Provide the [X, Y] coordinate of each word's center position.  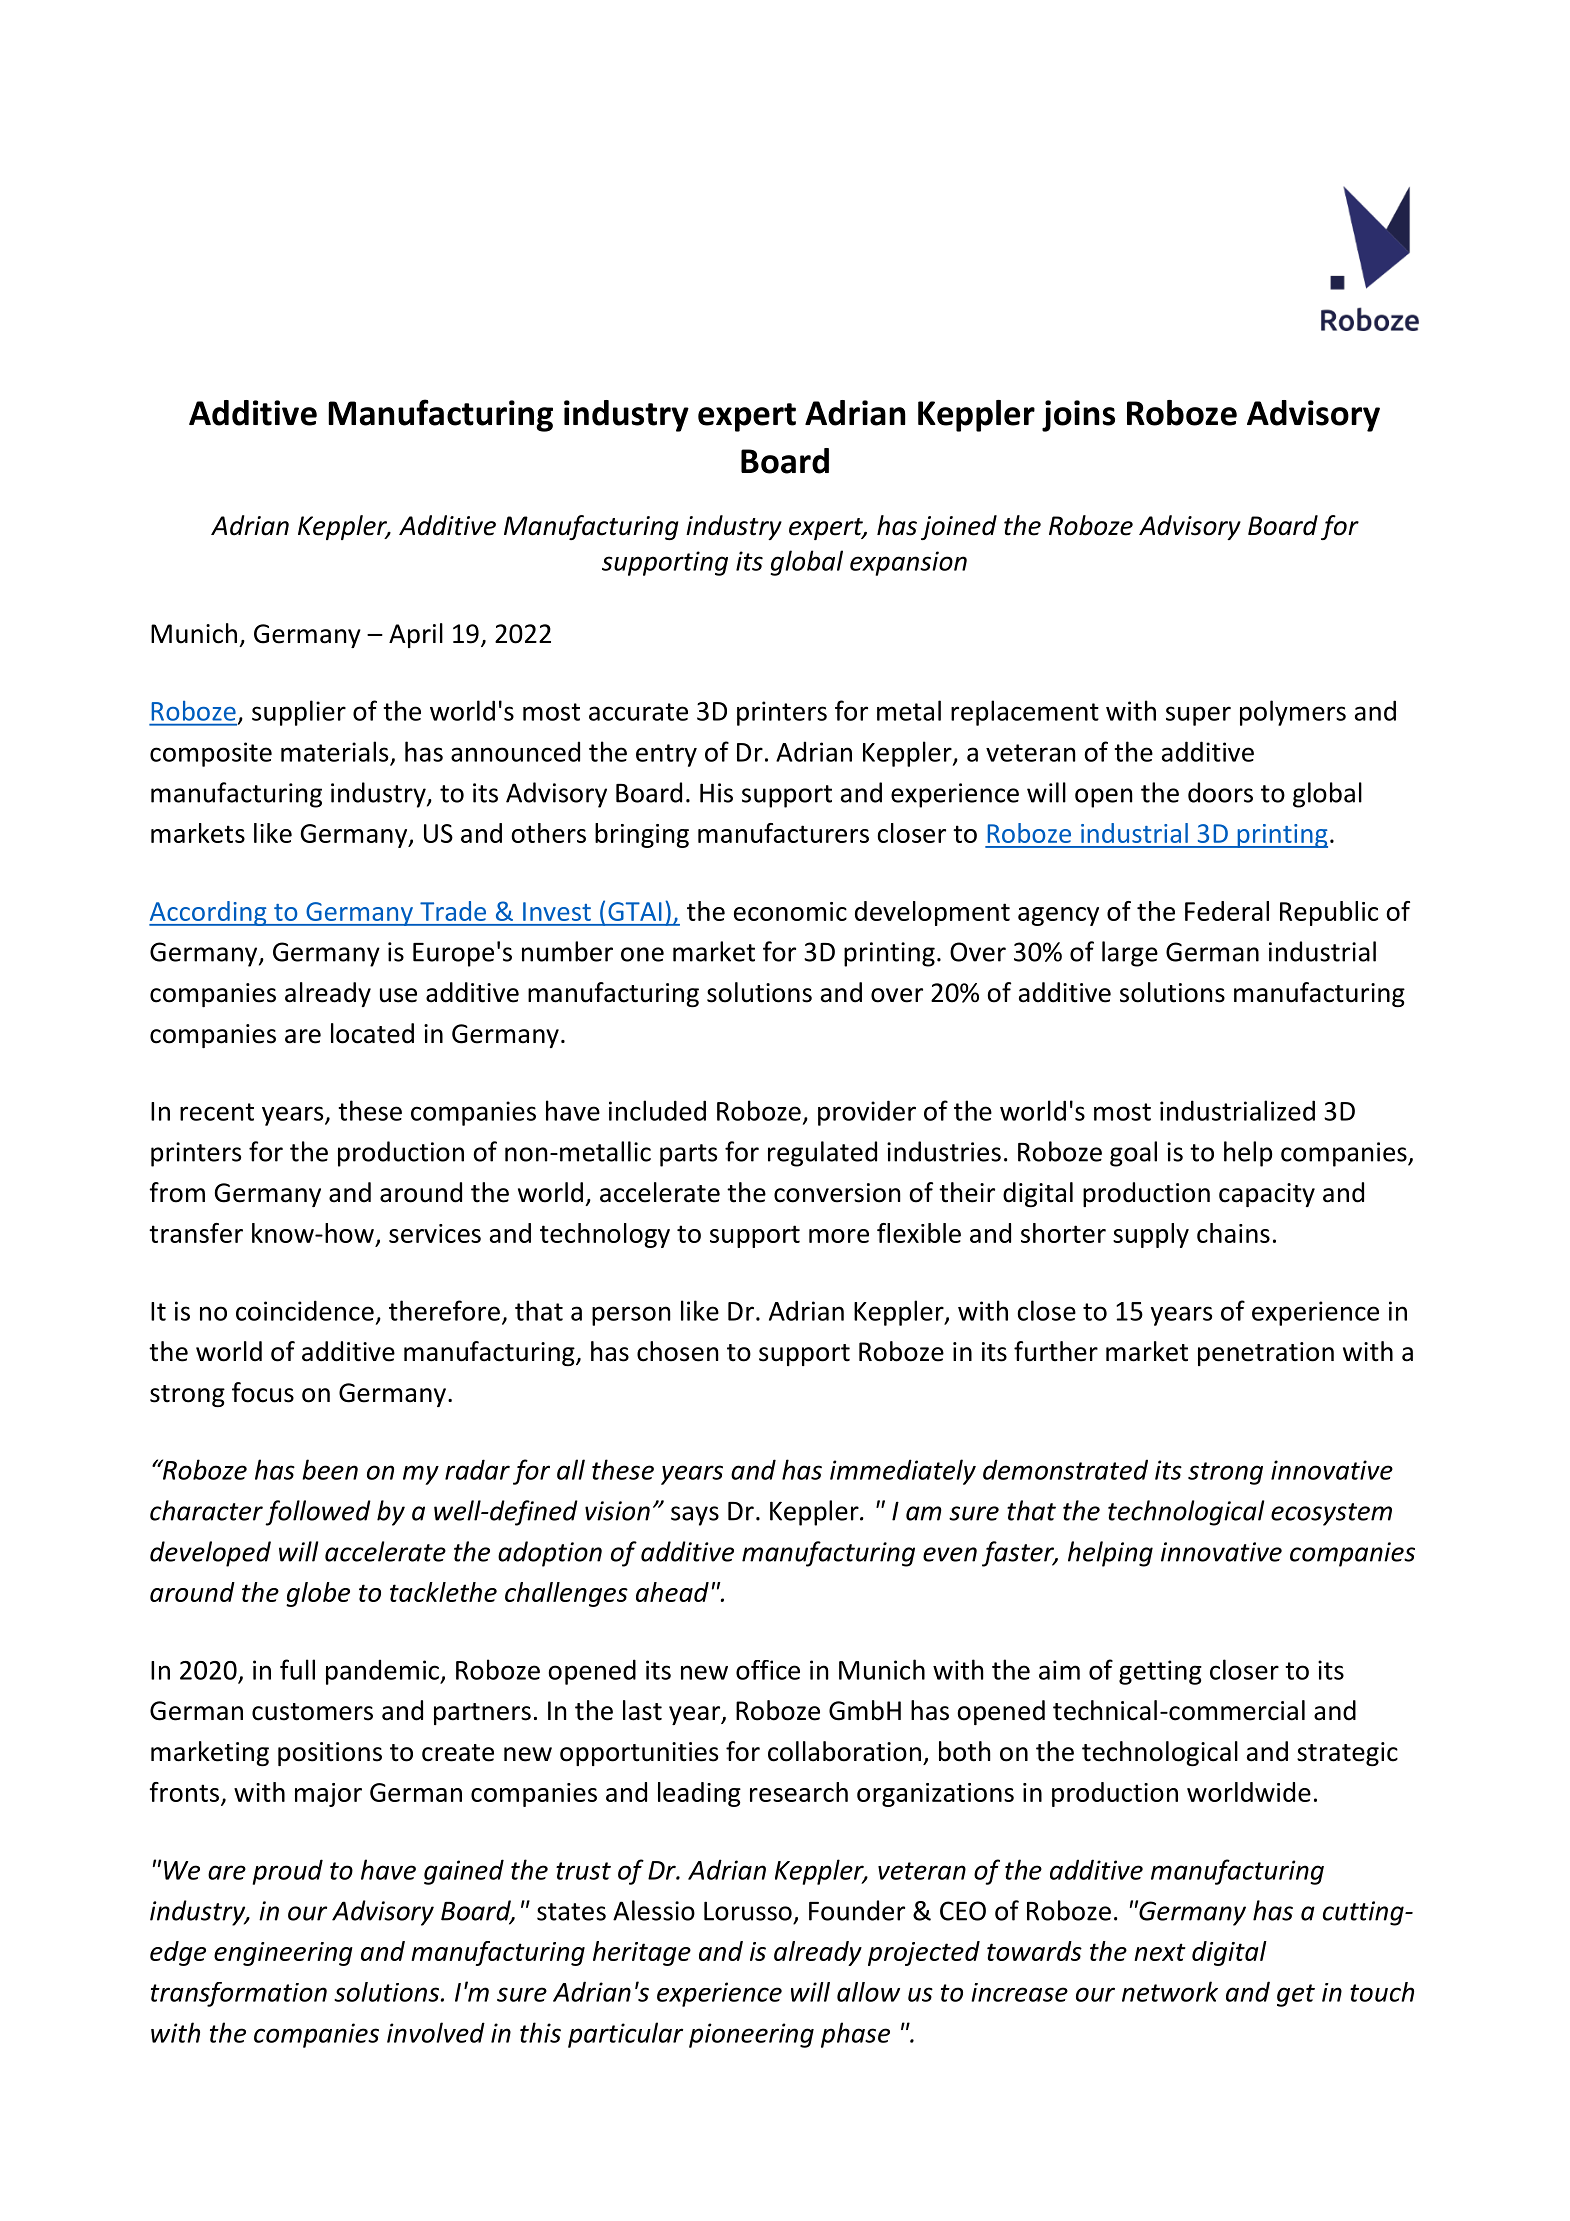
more [839, 1236]
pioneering [751, 2035]
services [435, 1233]
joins [1078, 416]
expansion [908, 563]
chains [1233, 1233]
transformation [239, 1994]
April [416, 635]
